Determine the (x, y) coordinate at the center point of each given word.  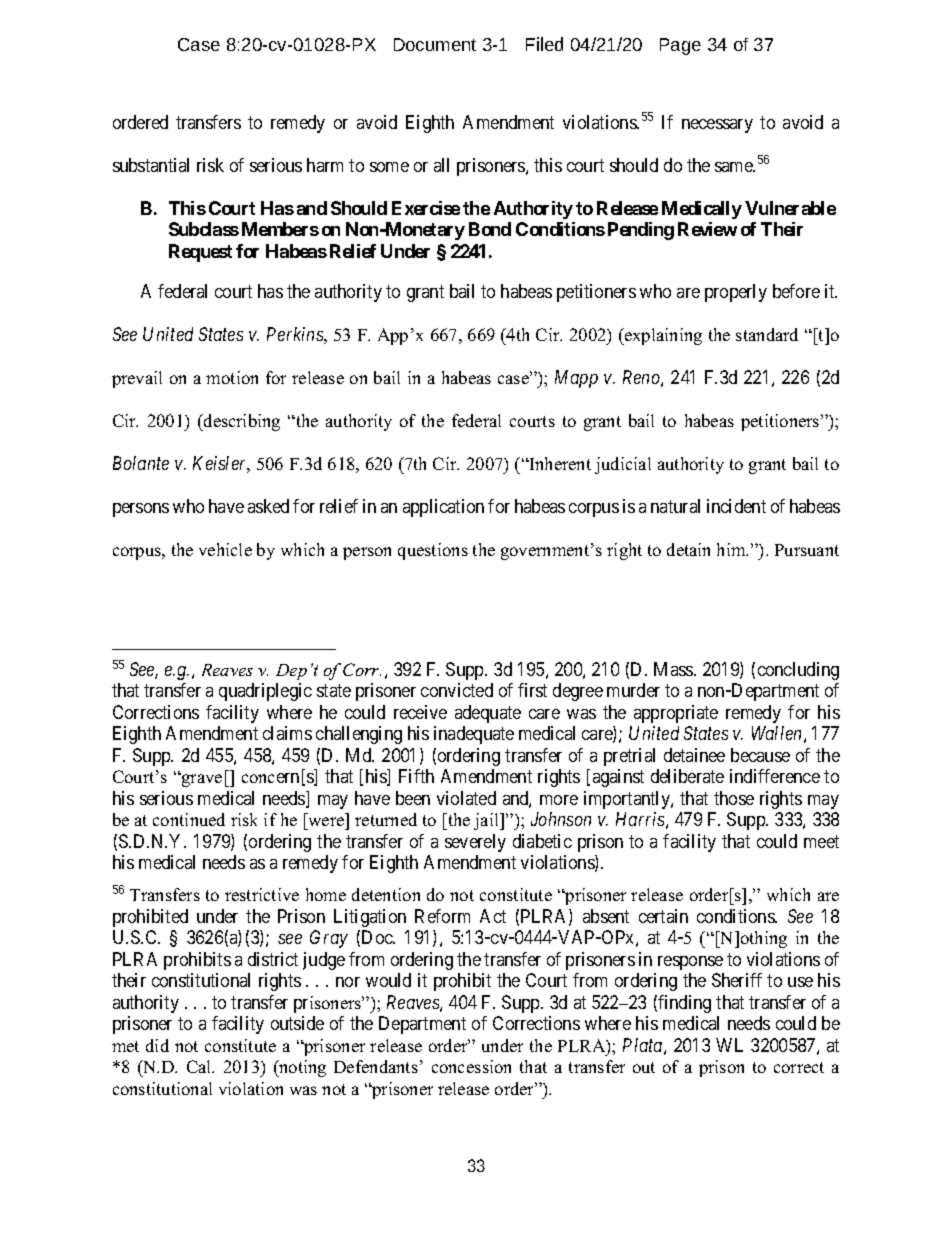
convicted (457, 690)
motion (232, 377)
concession (471, 1066)
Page (680, 46)
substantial (151, 165)
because (760, 755)
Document (435, 44)
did (157, 1045)
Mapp (576, 379)
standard (767, 334)
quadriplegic (265, 692)
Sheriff (737, 980)
